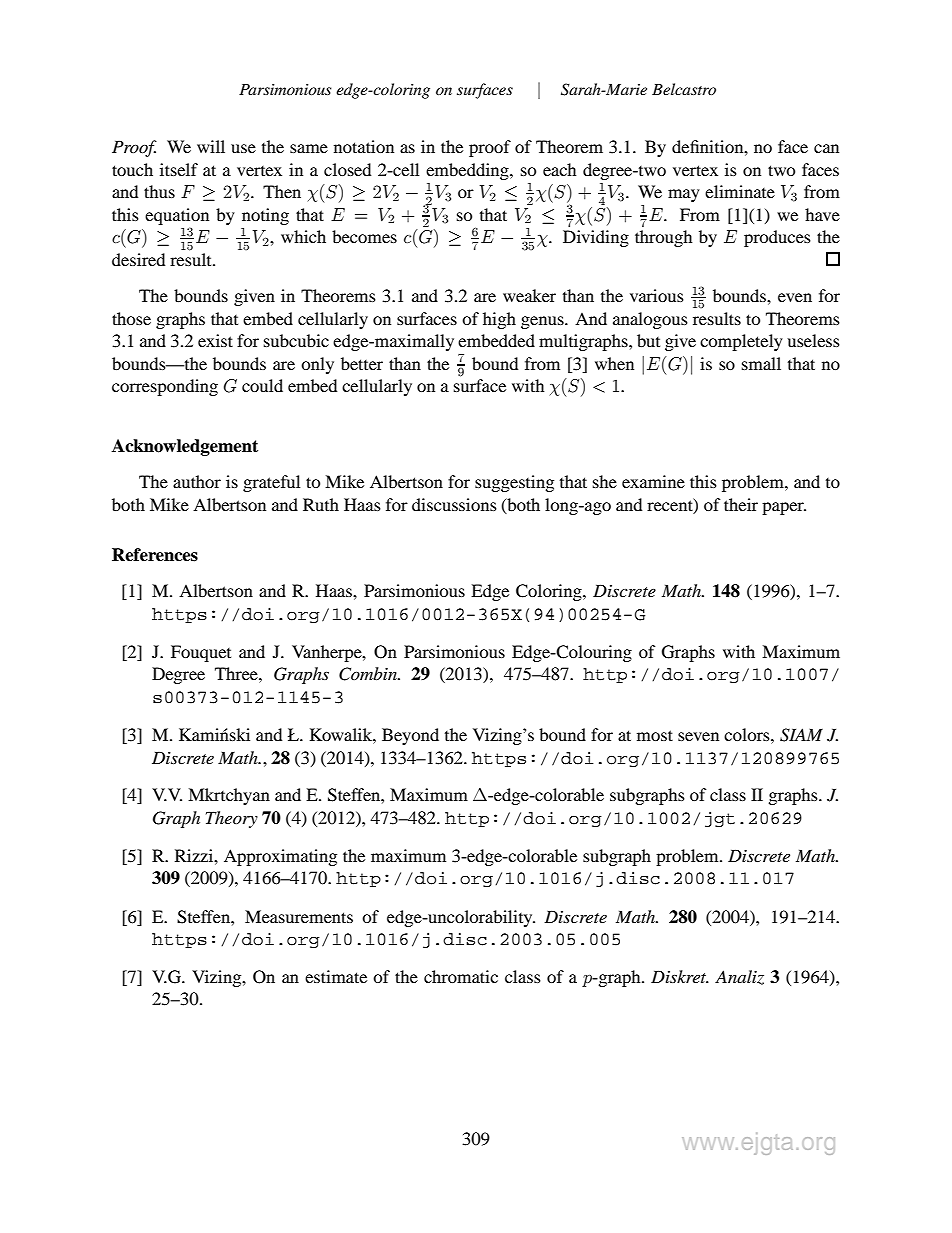  I want to click on chromatic, so click(461, 976).
